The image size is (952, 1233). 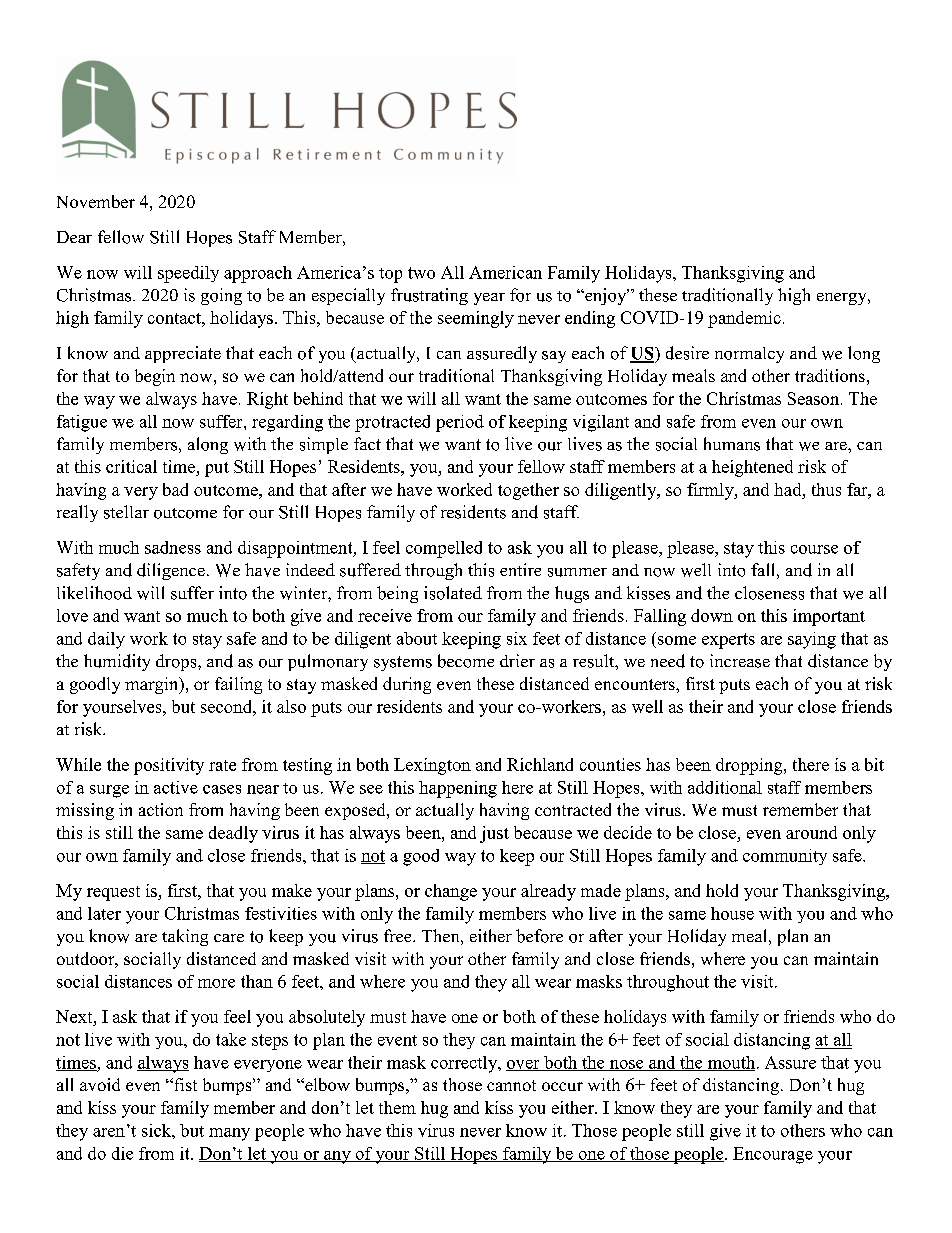 I want to click on speedily, so click(x=188, y=274).
